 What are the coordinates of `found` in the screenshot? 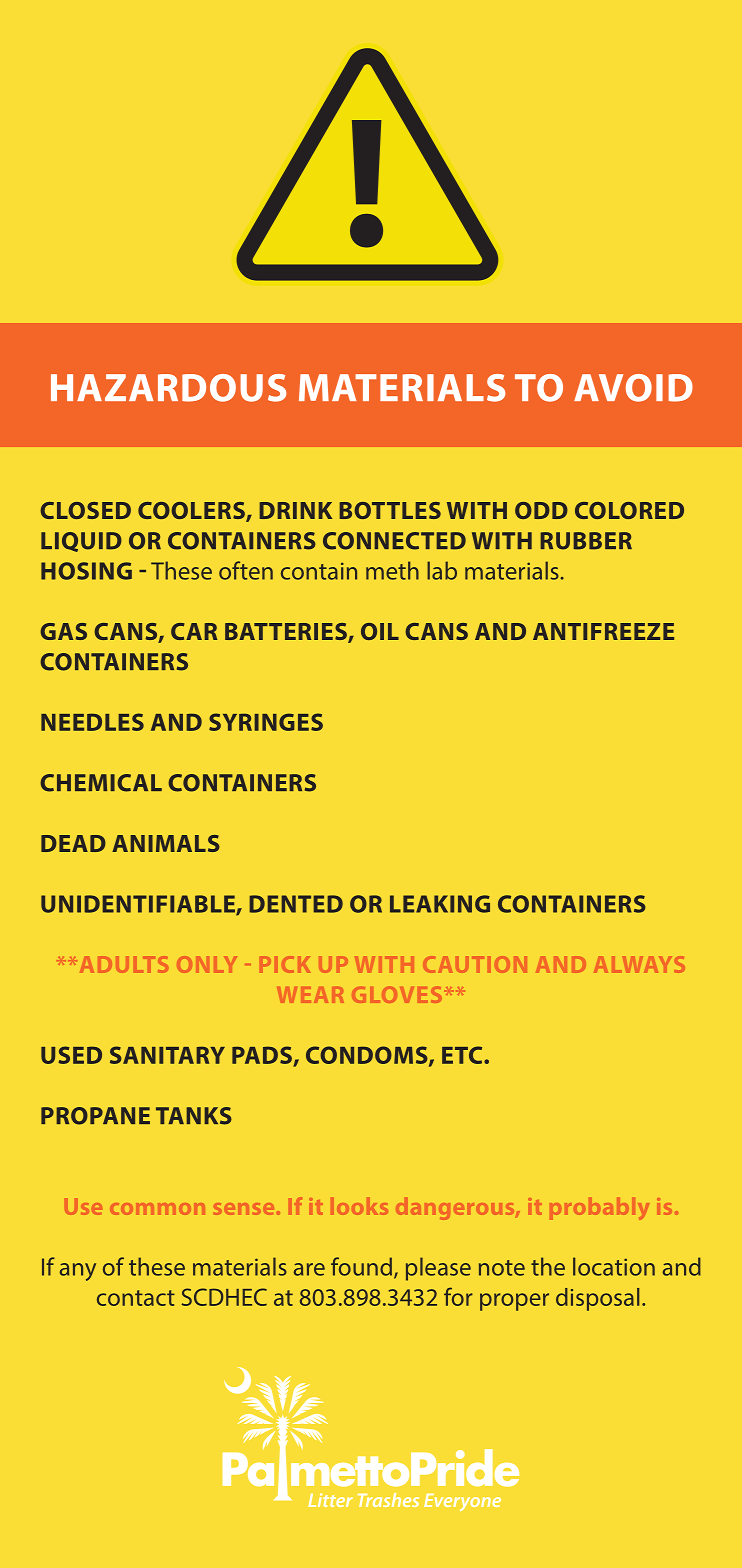 It's located at (363, 1267).
